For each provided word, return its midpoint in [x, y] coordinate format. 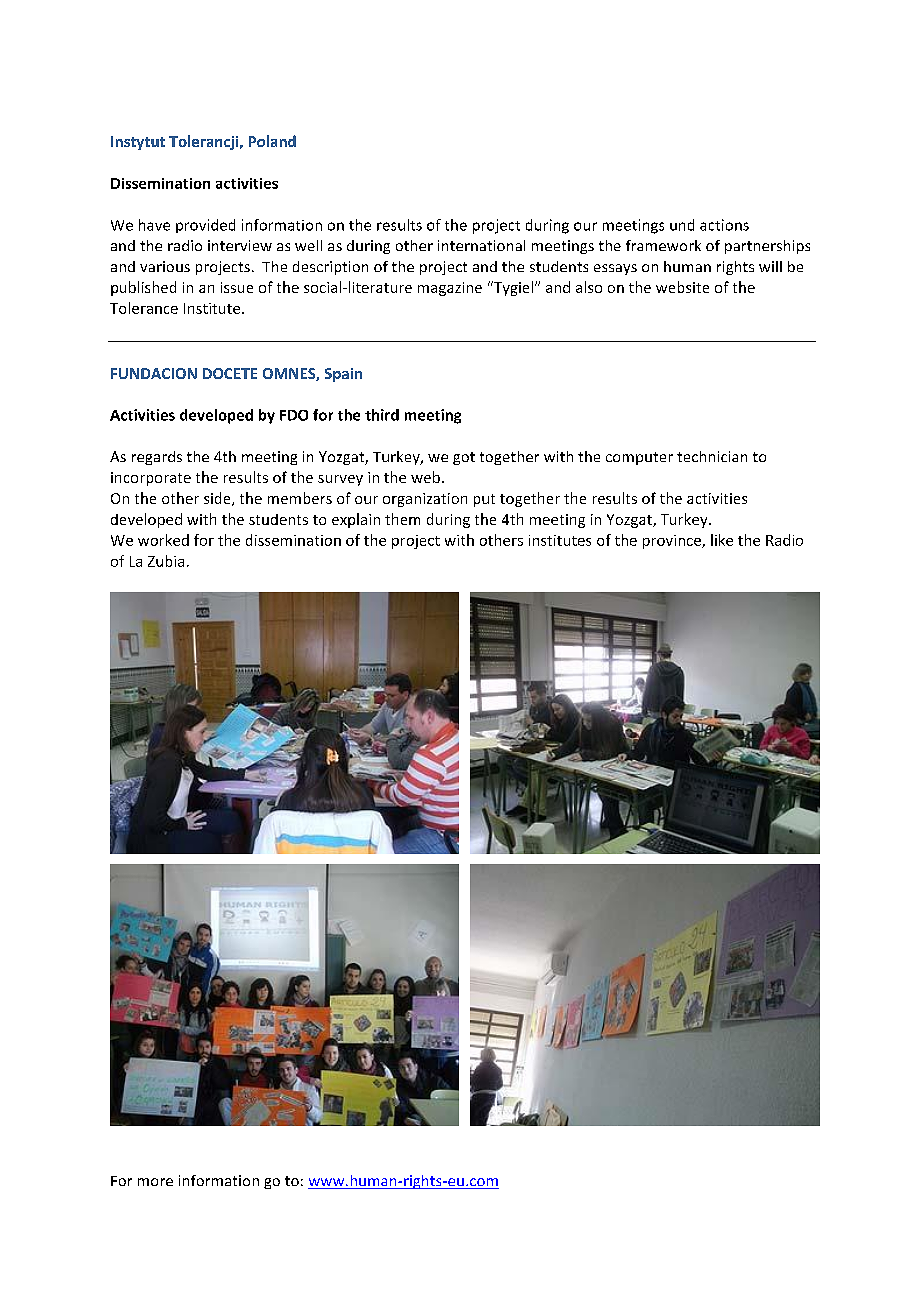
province [673, 542]
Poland [272, 141]
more [155, 1182]
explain [356, 520]
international [481, 245]
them [402, 519]
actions [724, 225]
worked [163, 540]
